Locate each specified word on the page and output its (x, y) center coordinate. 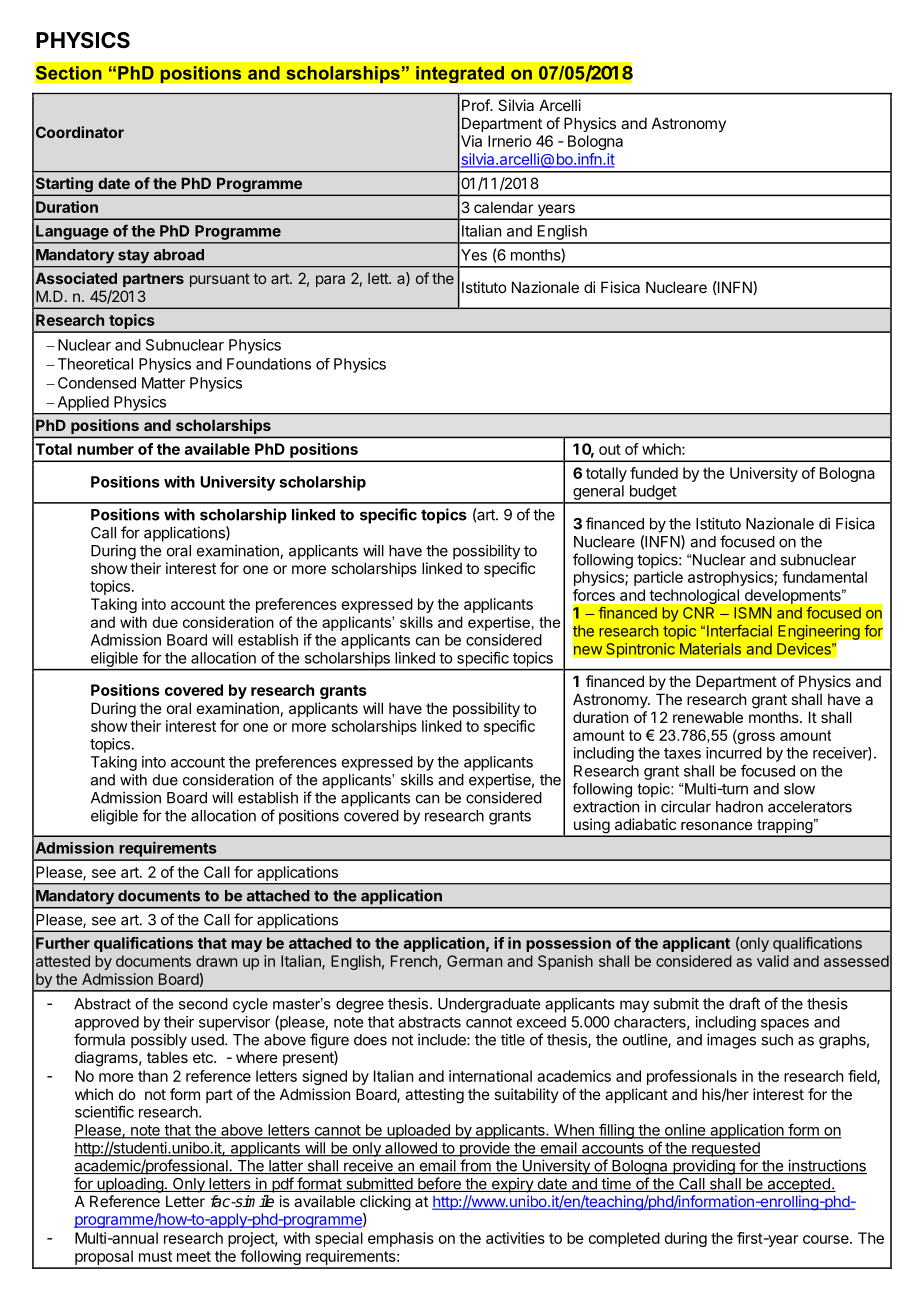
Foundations (269, 364)
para (330, 281)
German (474, 961)
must (155, 1256)
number (105, 449)
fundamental (824, 577)
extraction (606, 806)
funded (654, 473)
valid (773, 961)
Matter (163, 383)
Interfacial (739, 631)
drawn (216, 961)
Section (69, 72)
